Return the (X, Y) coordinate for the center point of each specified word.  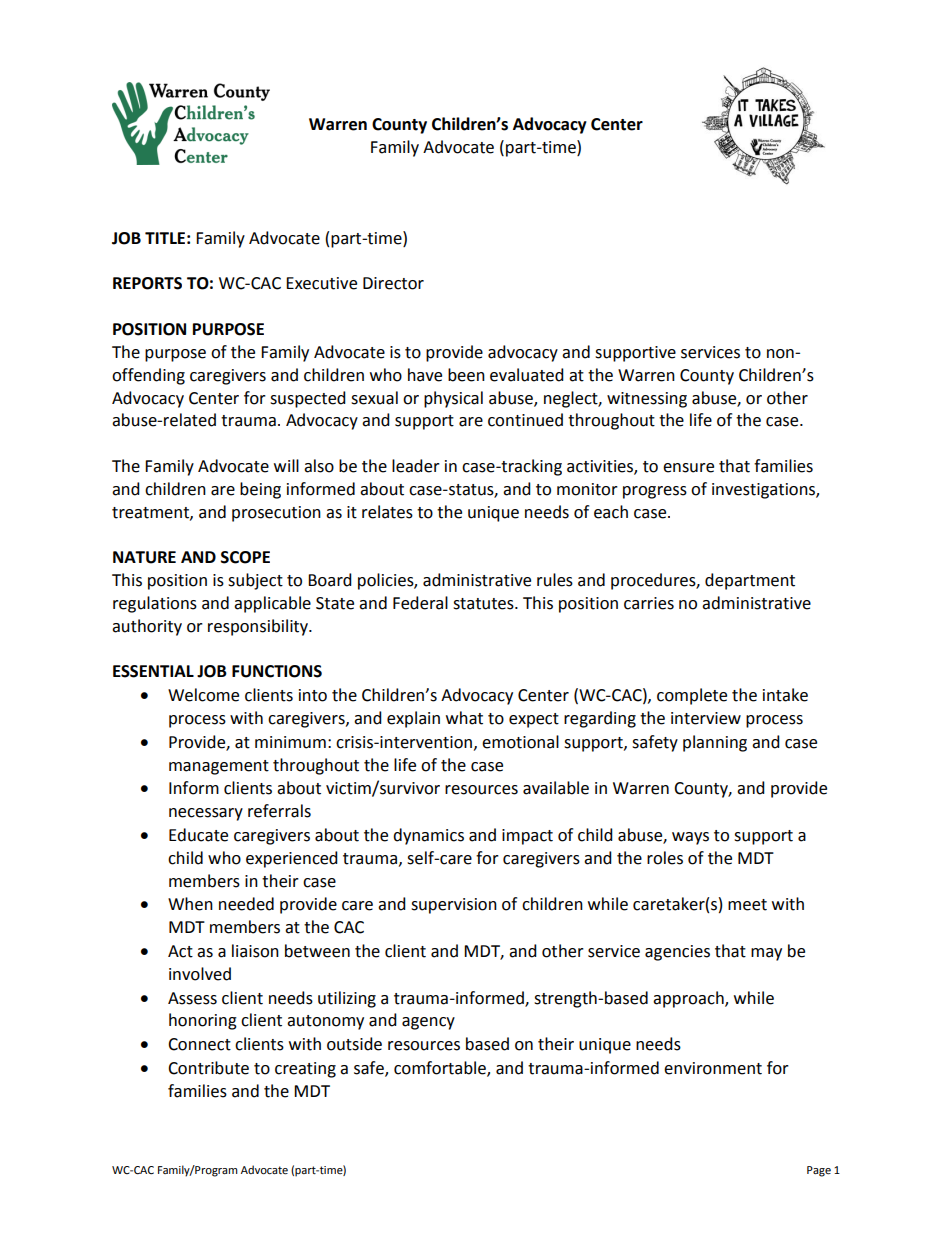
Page (819, 1171)
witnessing (647, 400)
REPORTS (147, 283)
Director (393, 283)
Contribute (208, 1068)
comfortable (441, 1068)
